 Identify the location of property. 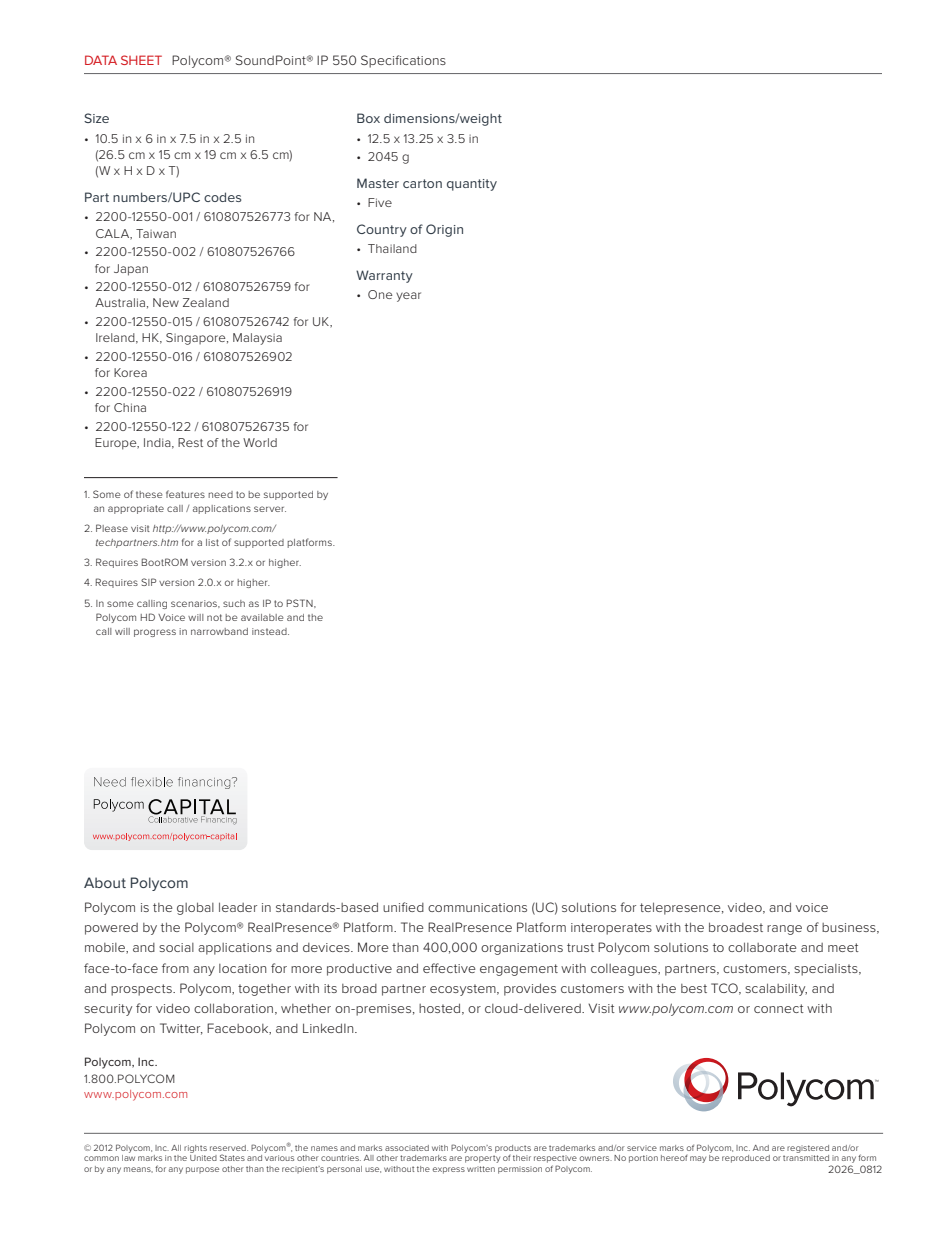
(482, 1159).
